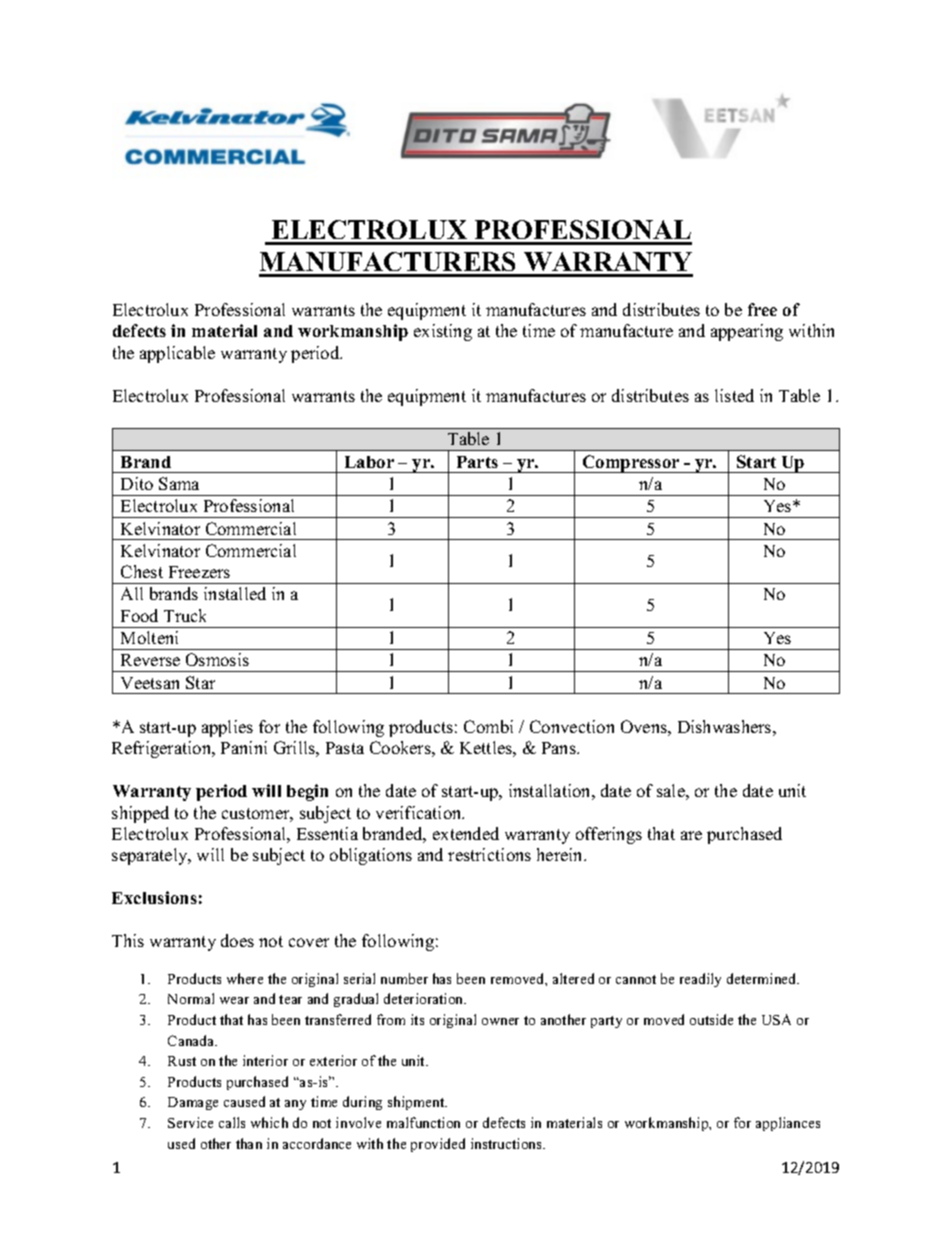  Describe the element at coordinates (488, 726) in the page. I see `Combi` at that location.
